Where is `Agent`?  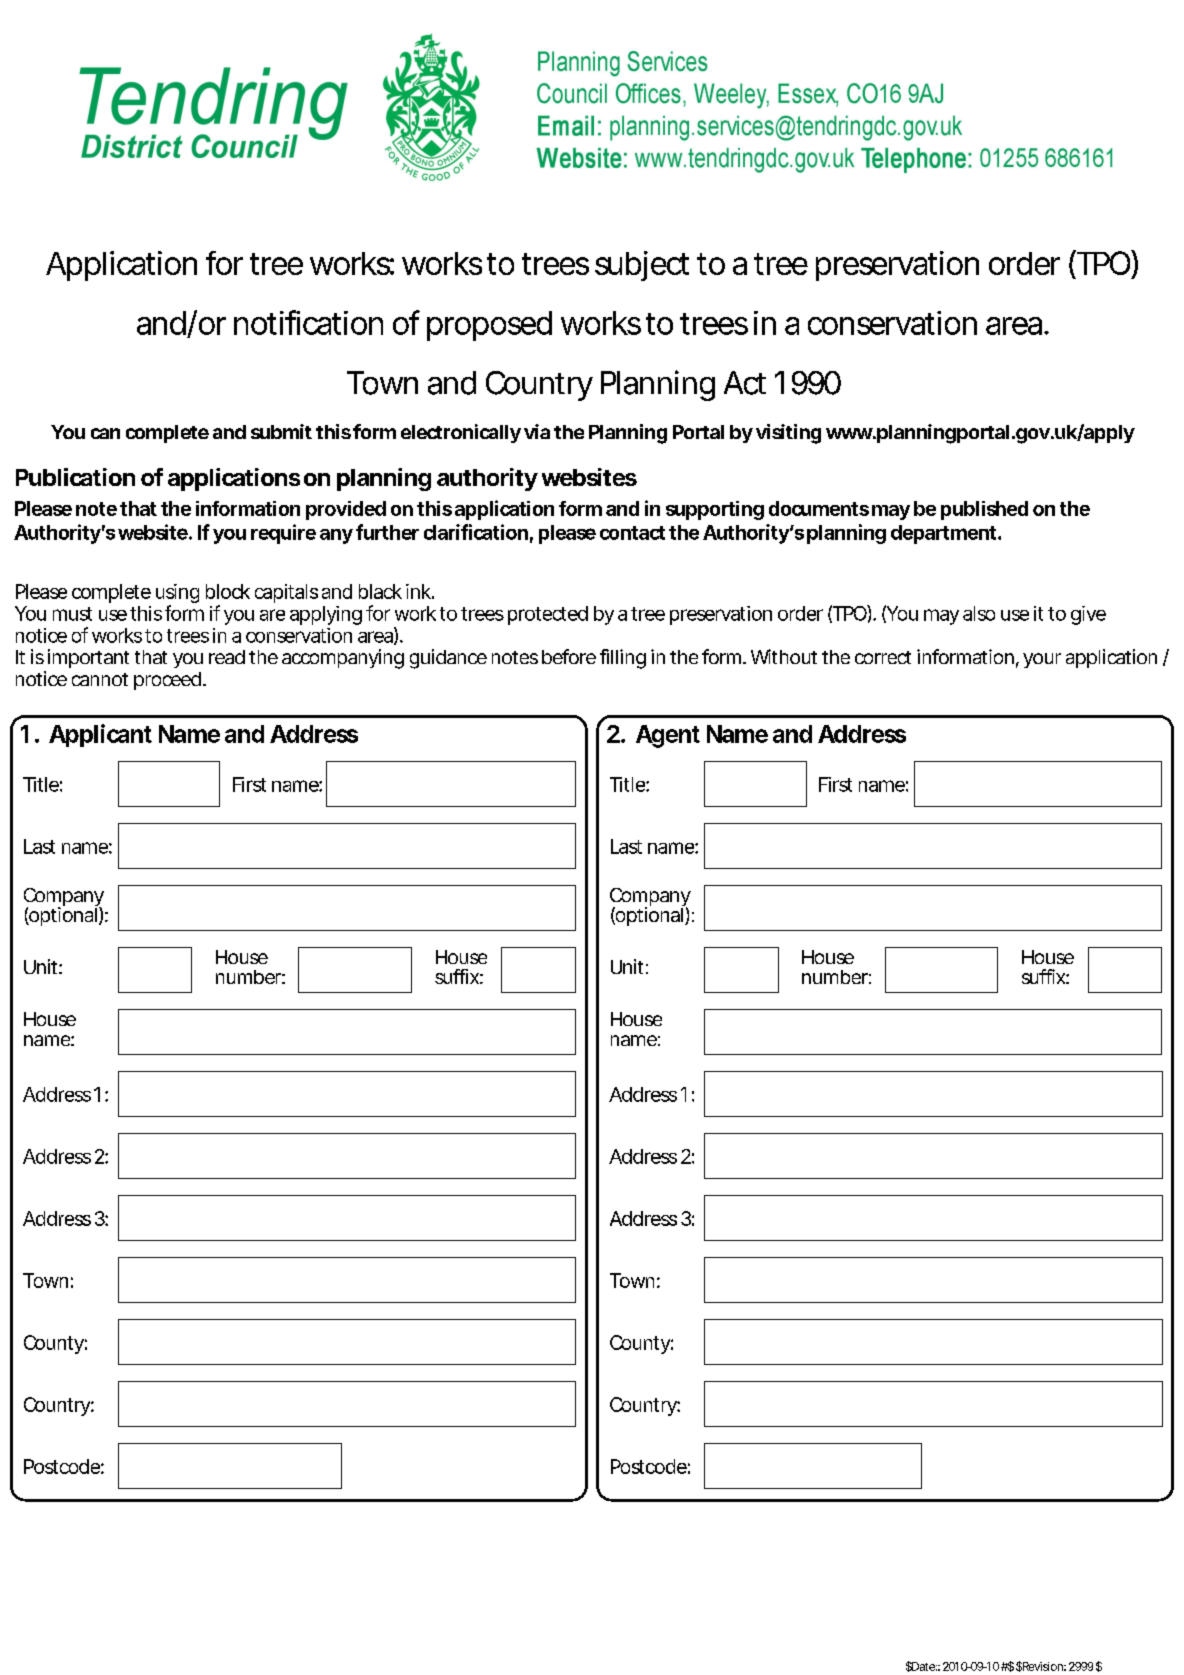
Agent is located at coordinates (668, 736).
